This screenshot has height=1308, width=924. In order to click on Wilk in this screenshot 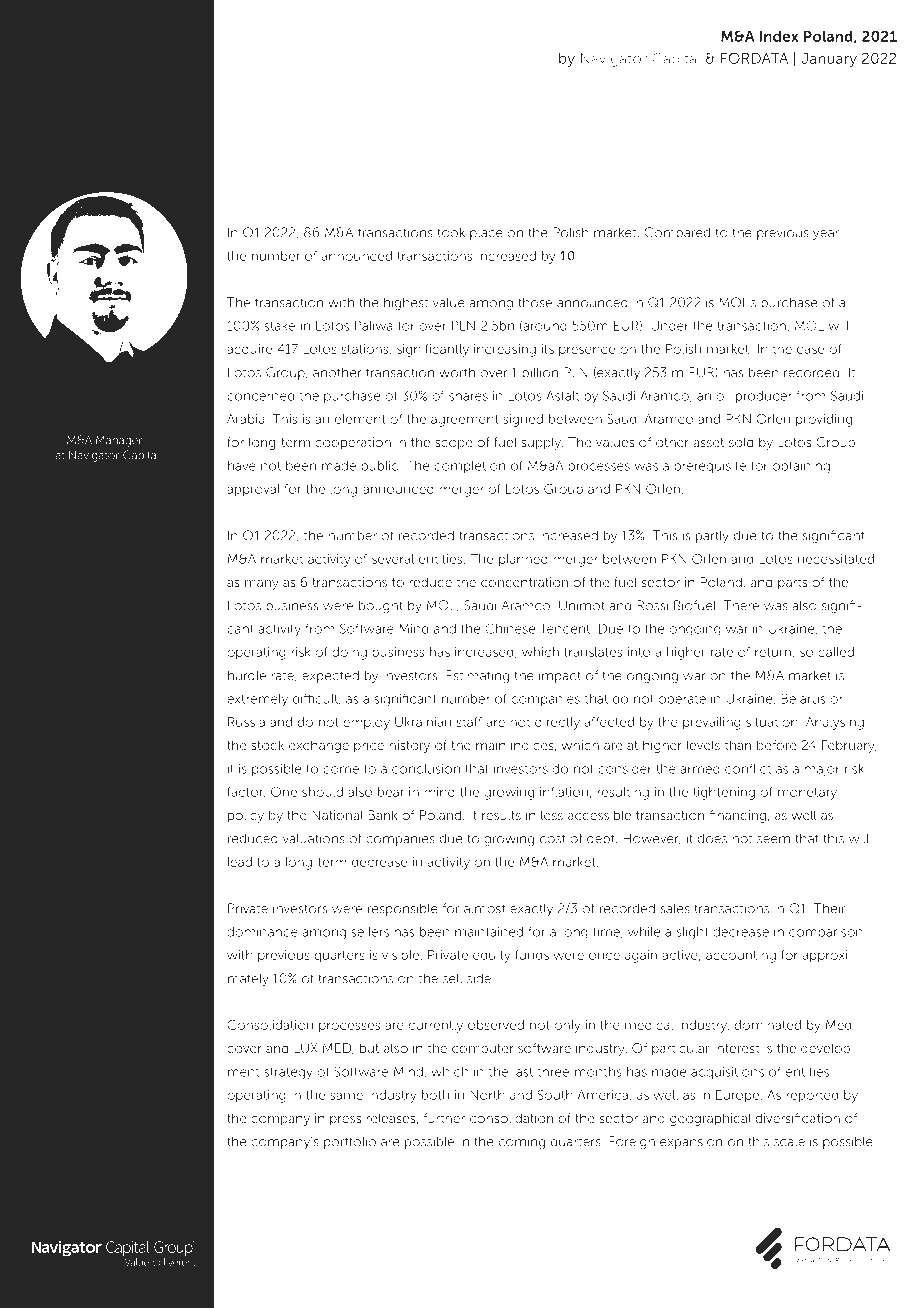, I will do `click(128, 409)`.
